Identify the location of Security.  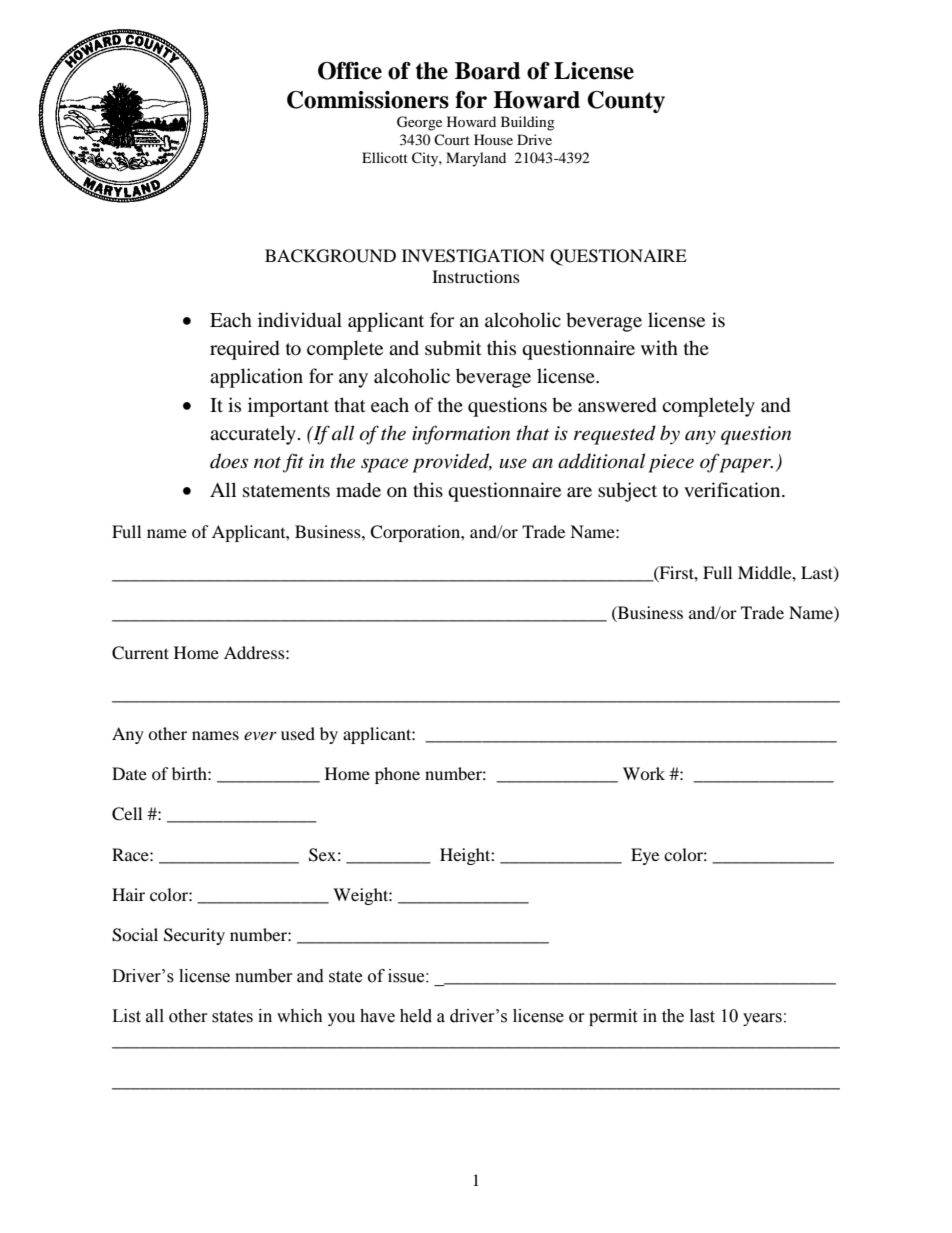
(194, 936).
